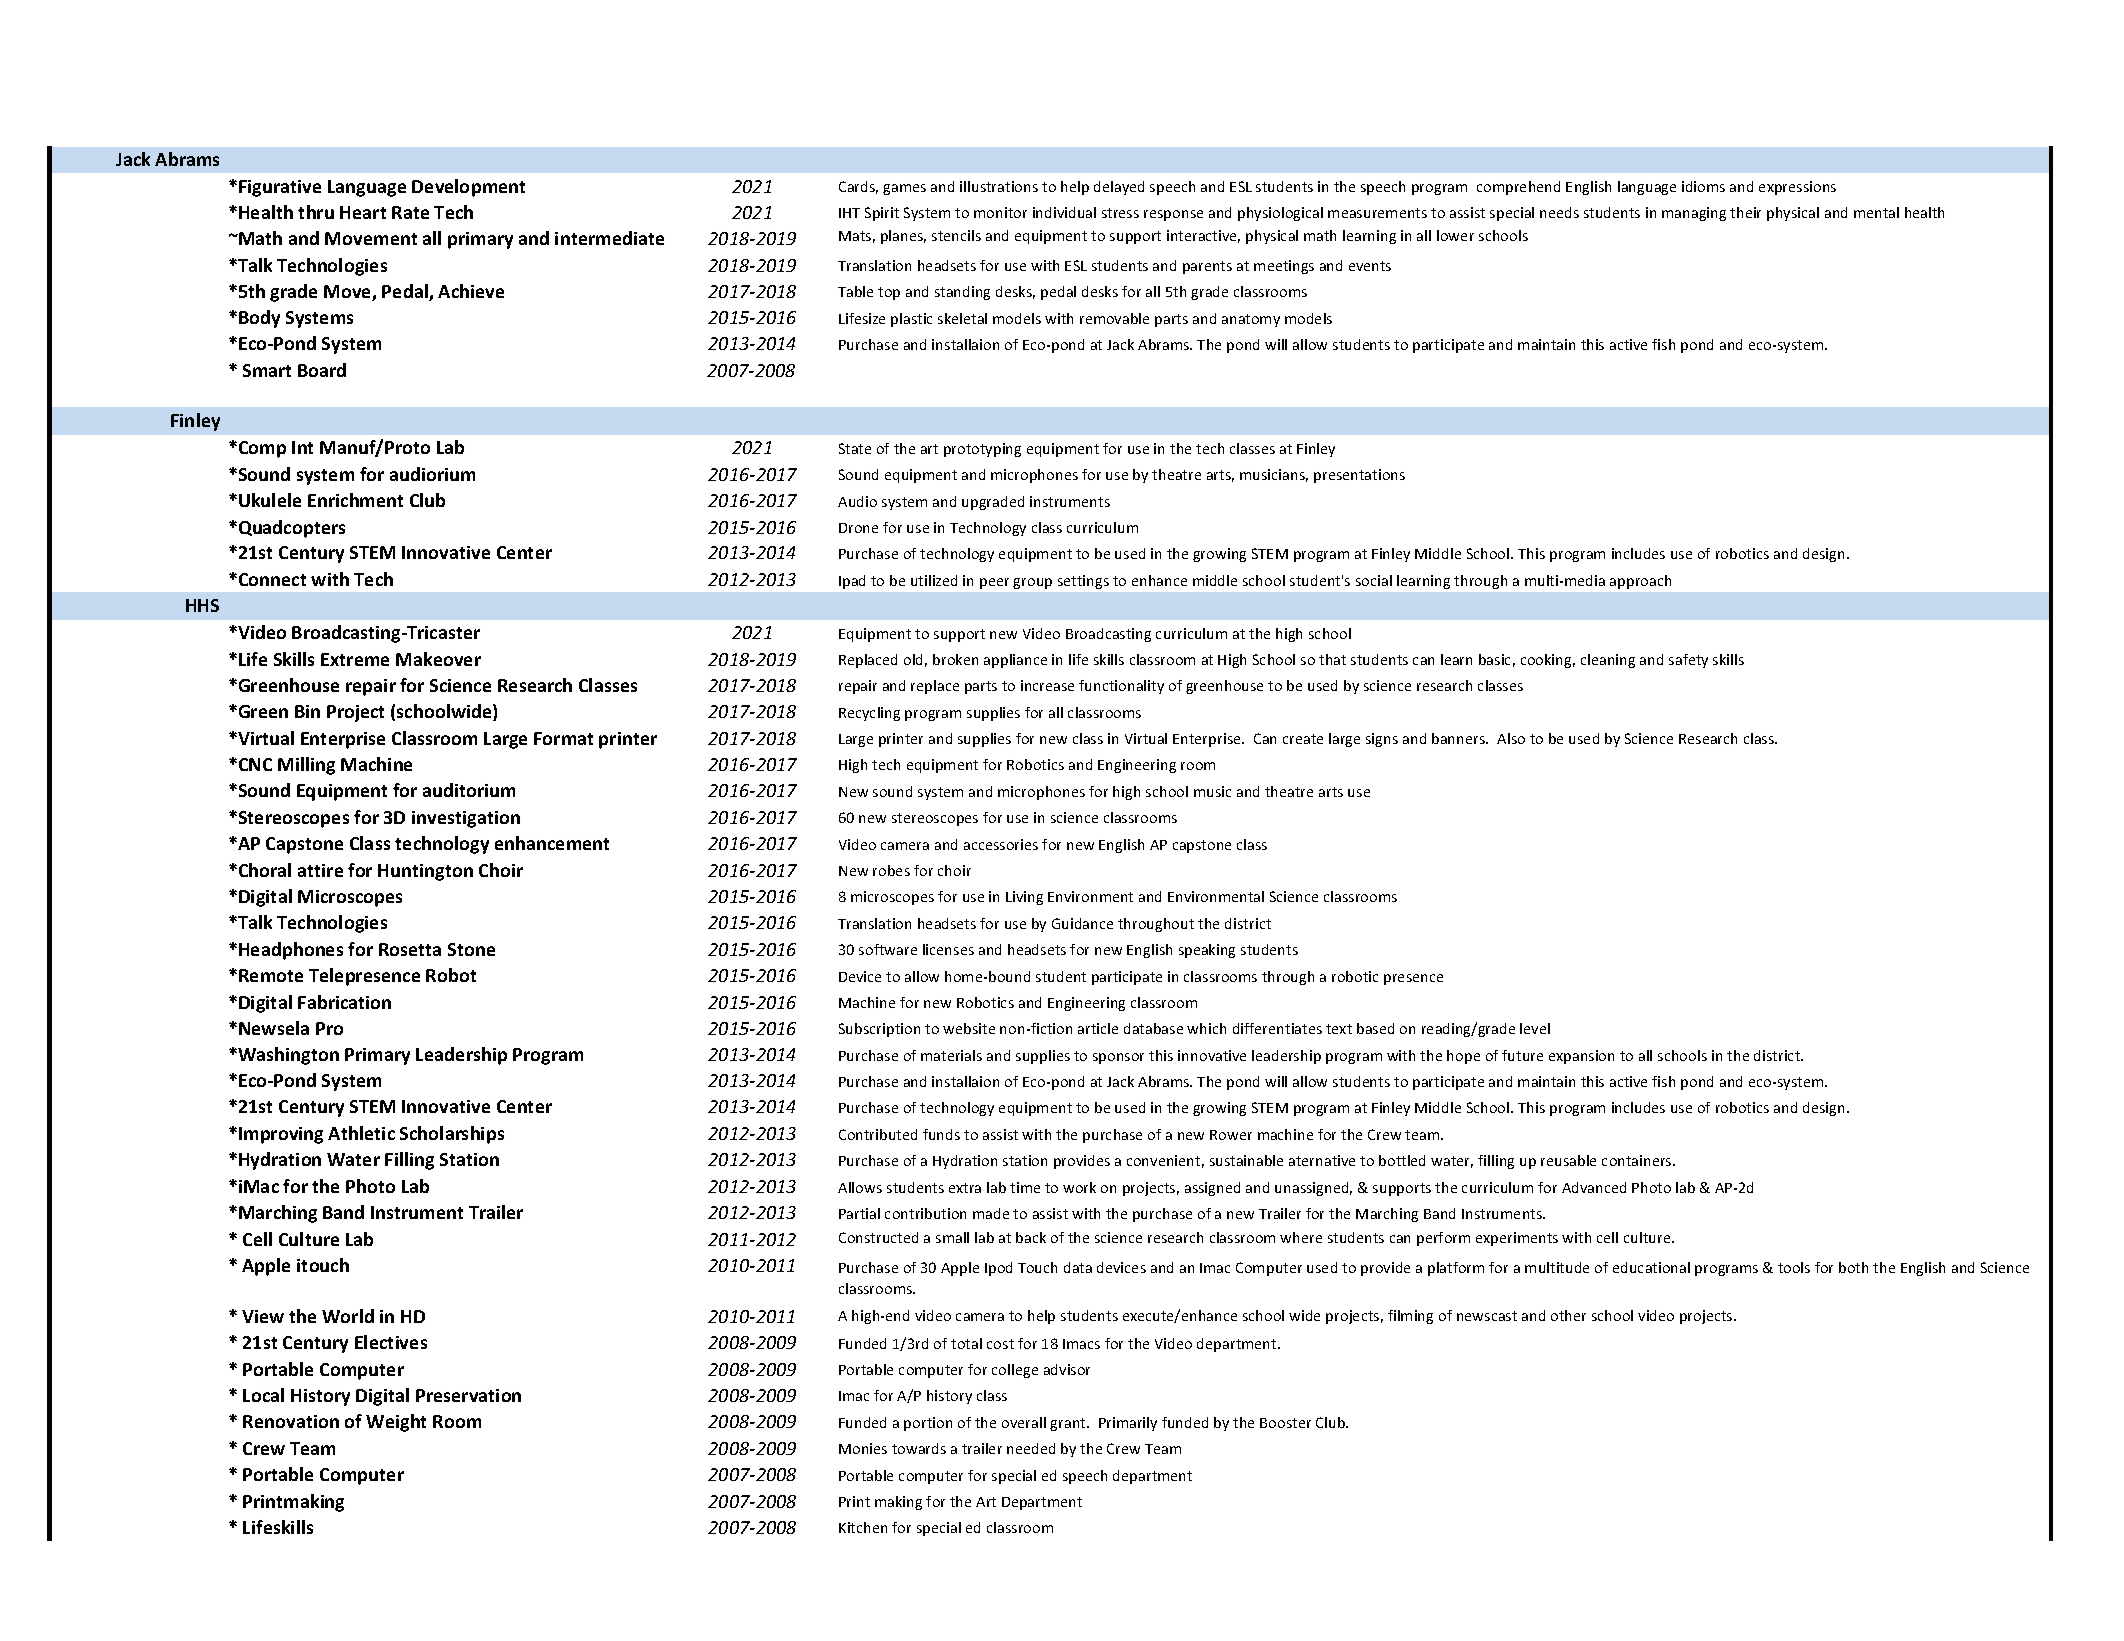 This screenshot has width=2124, height=1641. Describe the element at coordinates (355, 500) in the screenshot. I see `Enrichment` at that location.
